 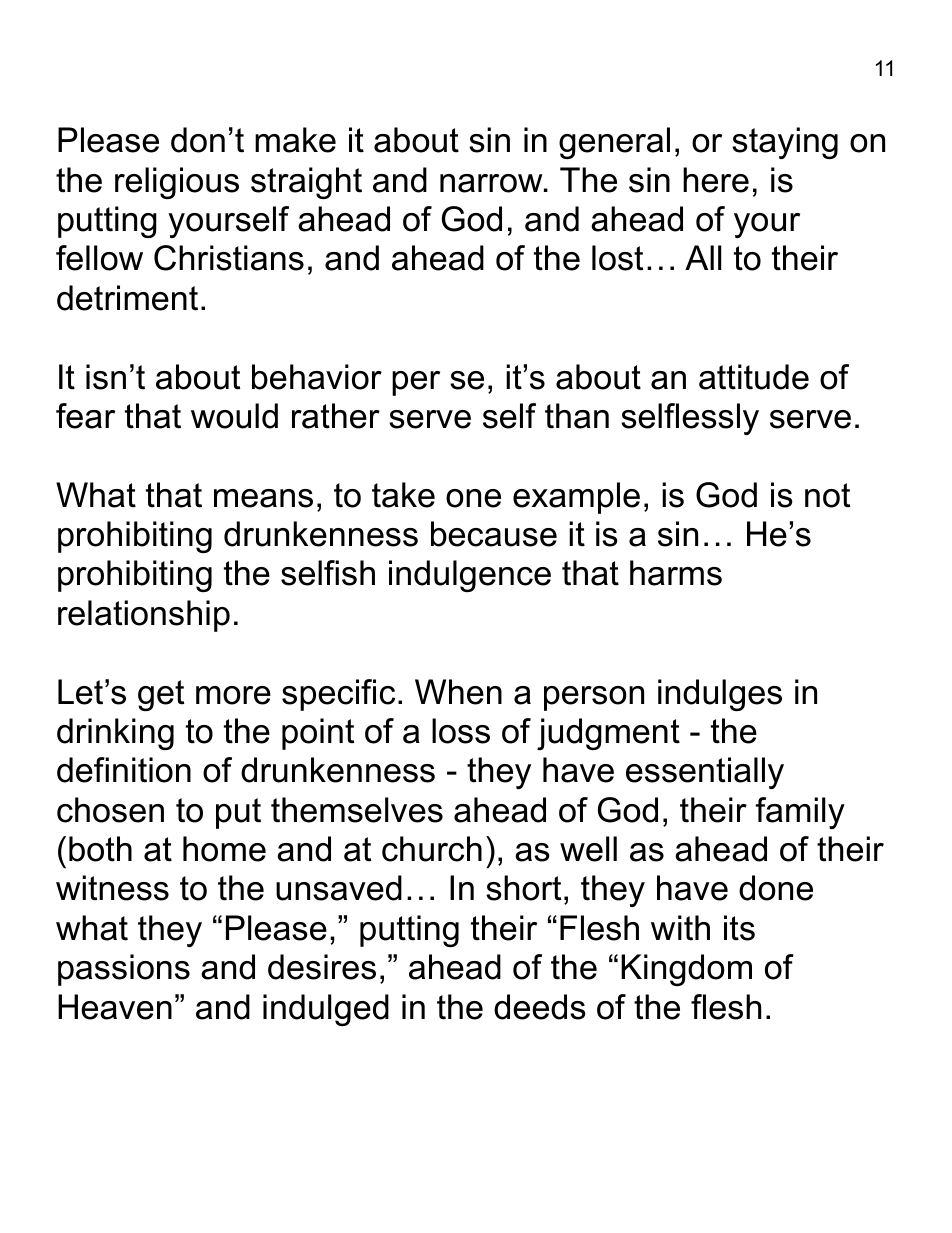 What do you see at coordinates (234, 416) in the document?
I see `would` at bounding box center [234, 416].
